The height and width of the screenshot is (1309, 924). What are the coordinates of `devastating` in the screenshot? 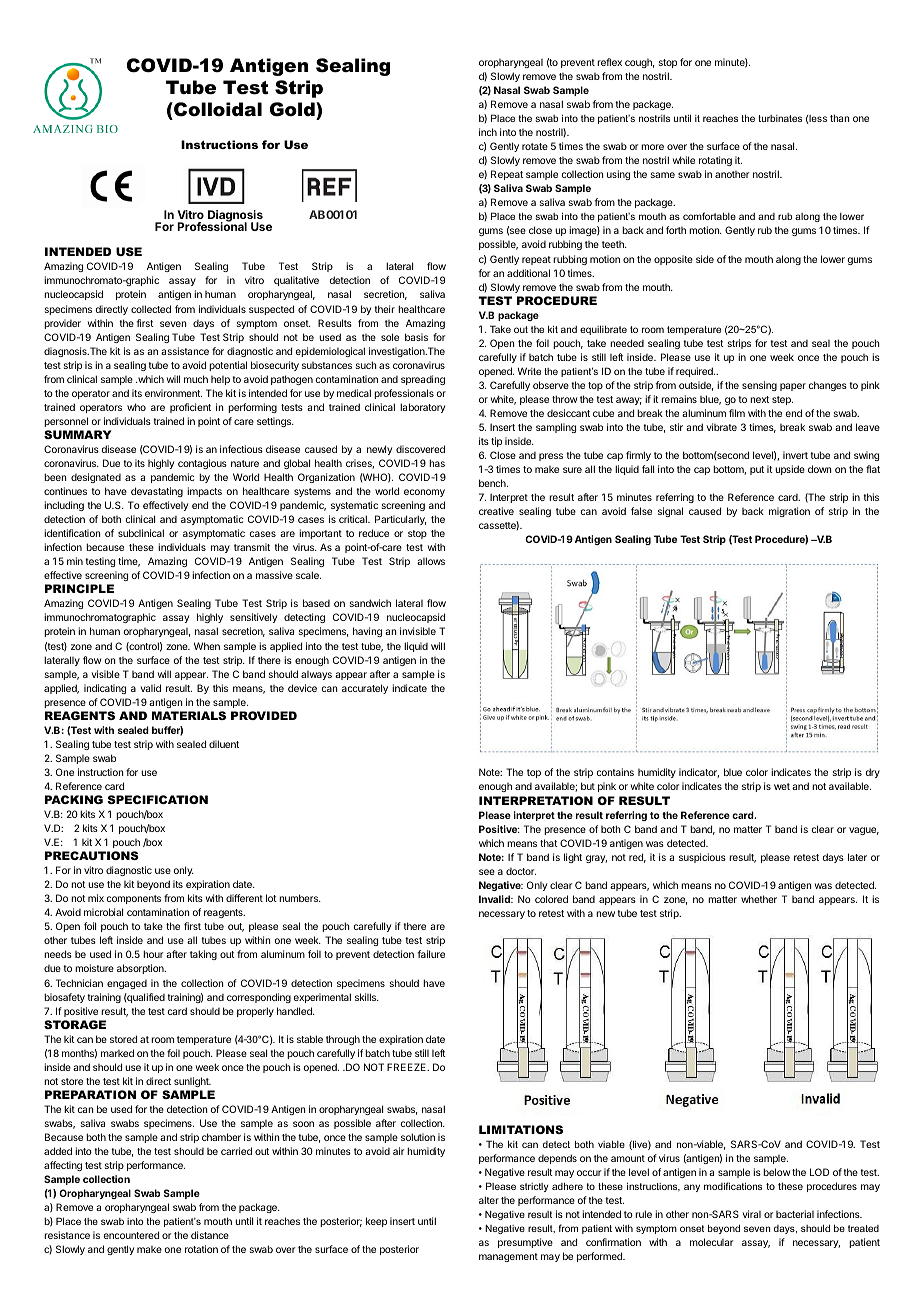 It's located at (157, 492).
